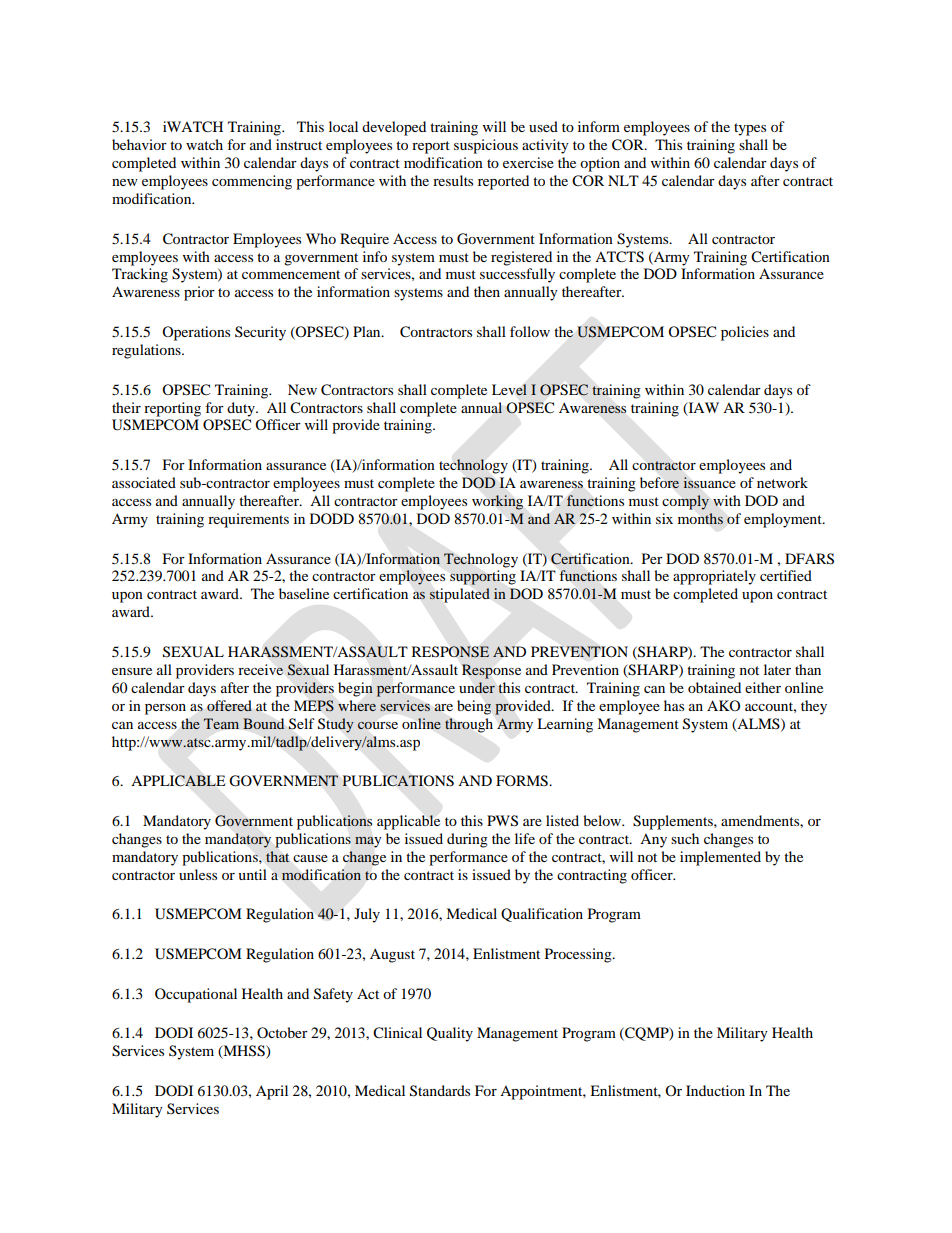 This screenshot has width=952, height=1233. Describe the element at coordinates (497, 502) in the screenshot. I see `working` at that location.
